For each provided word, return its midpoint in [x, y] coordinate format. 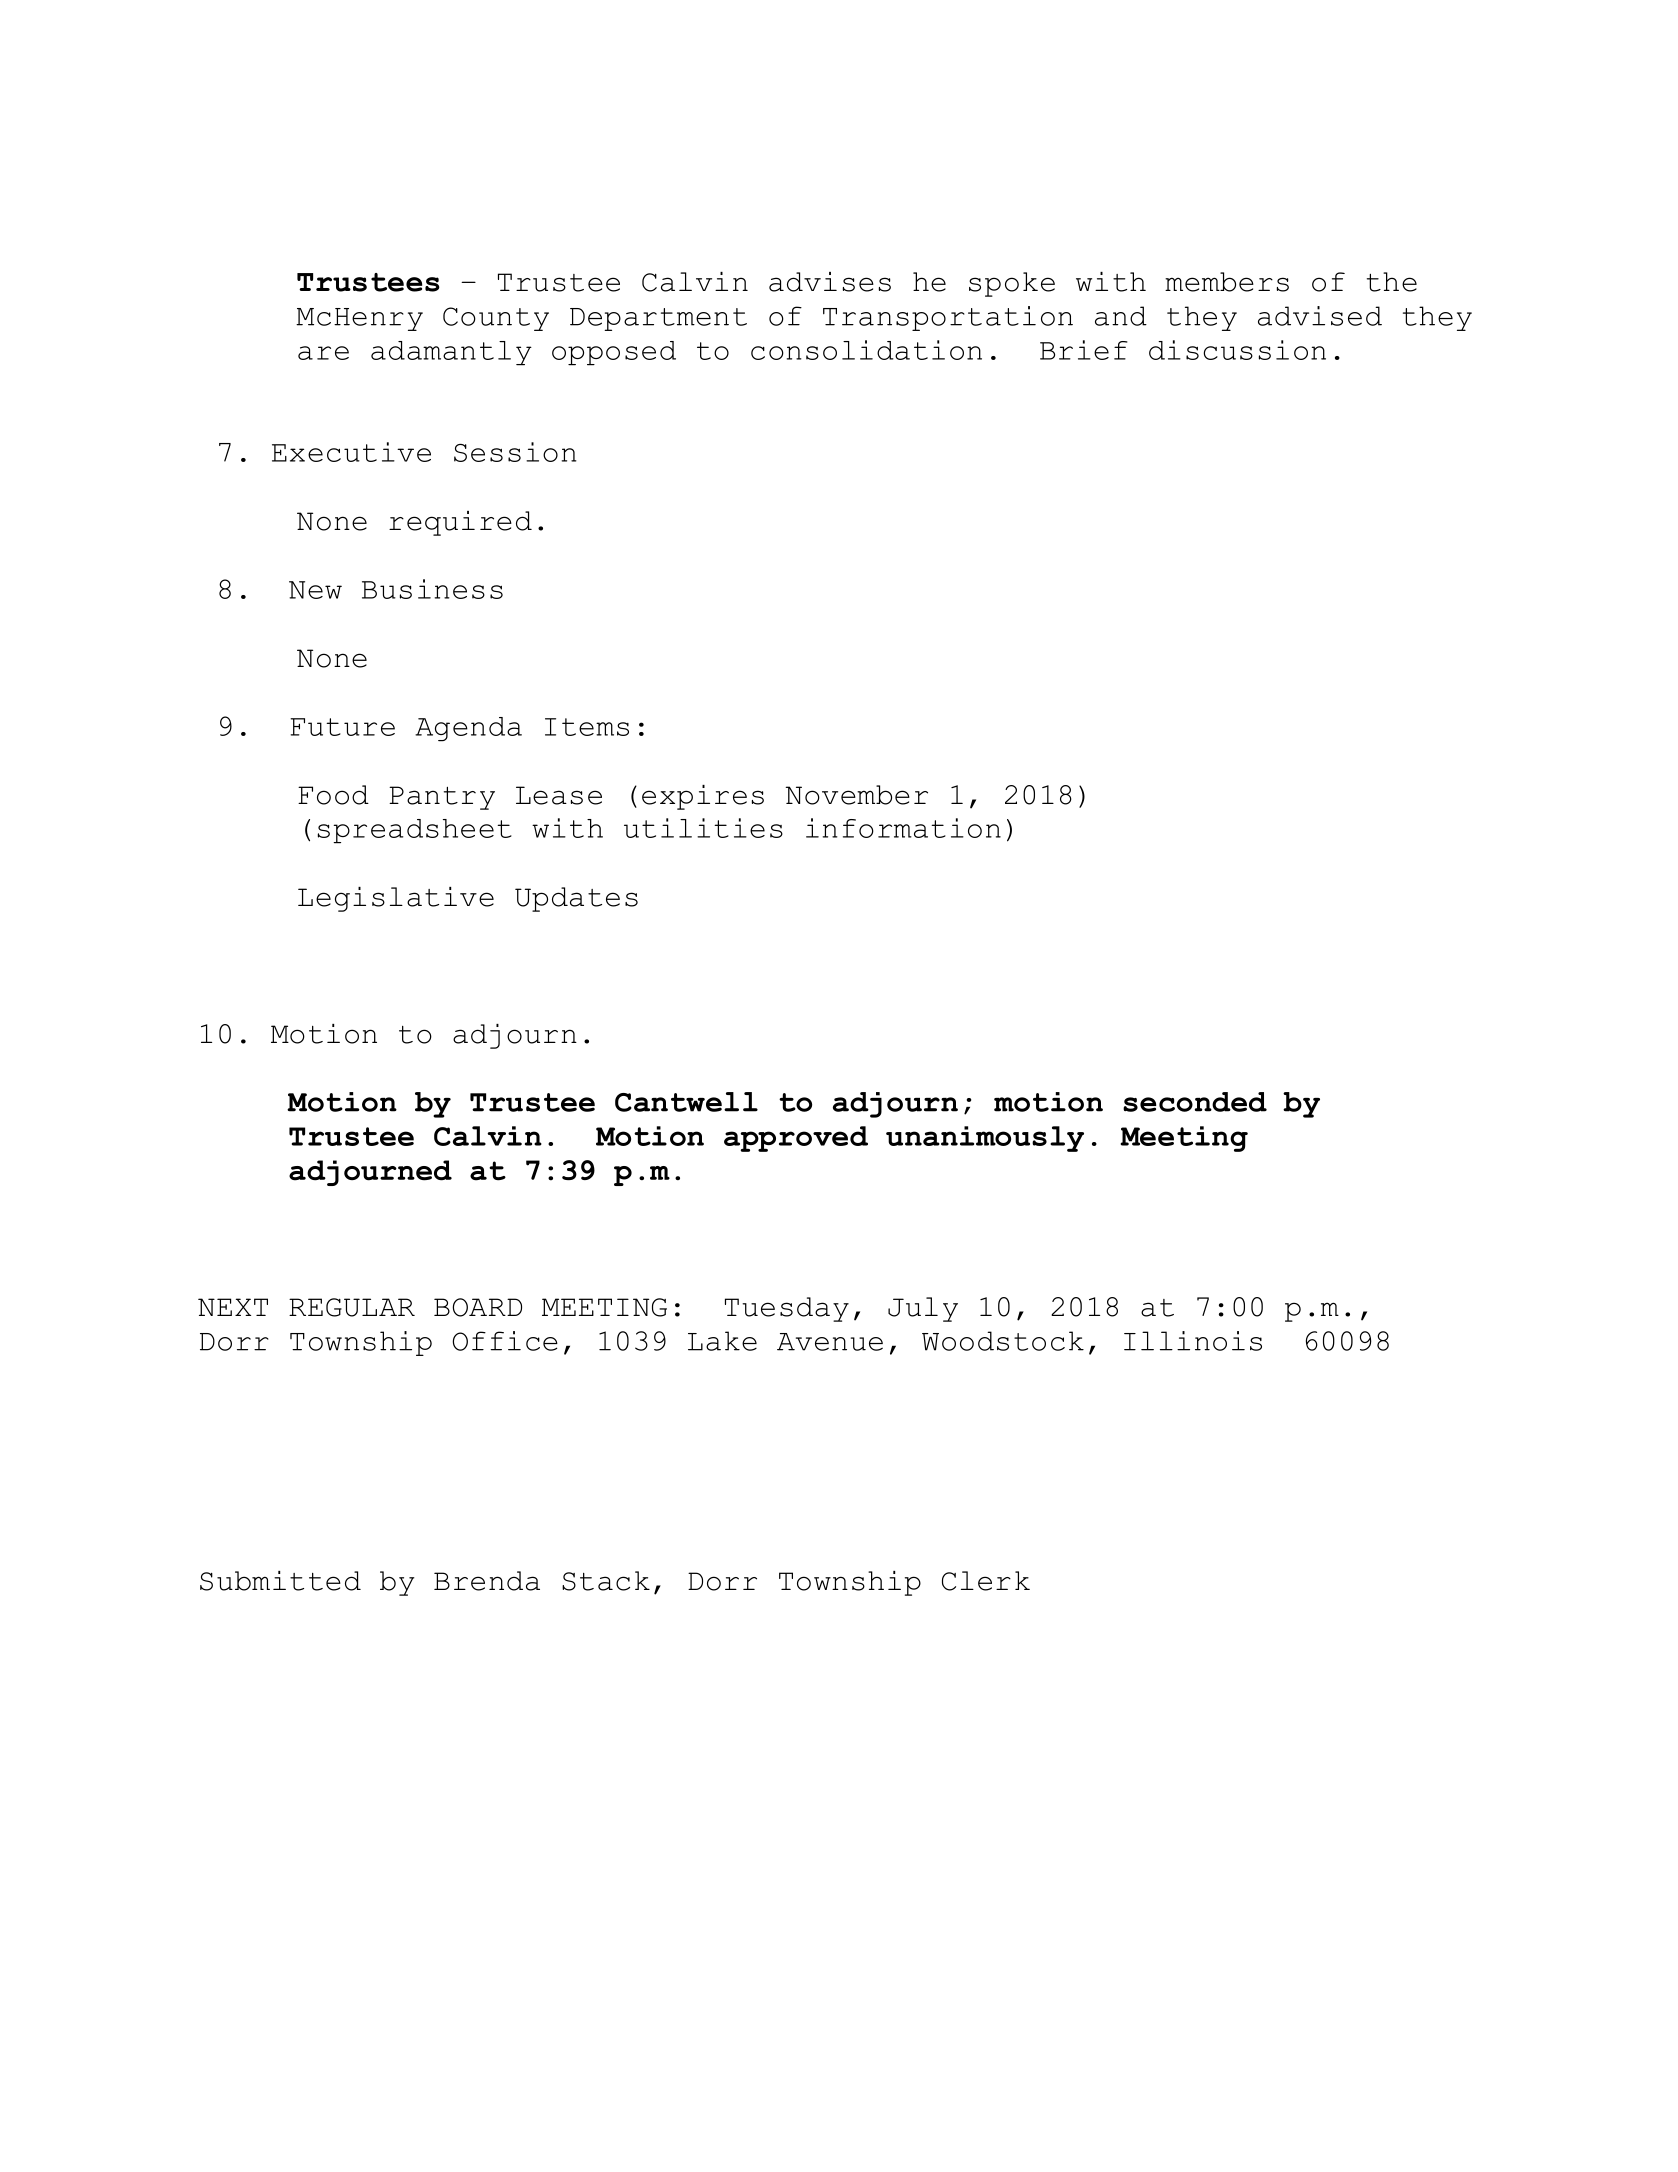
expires [703, 797]
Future [342, 727]
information [903, 828]
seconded [1195, 1102]
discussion [1237, 350]
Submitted [280, 1581]
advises [830, 282]
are [323, 353]
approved [796, 1139]
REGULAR [352, 1307]
